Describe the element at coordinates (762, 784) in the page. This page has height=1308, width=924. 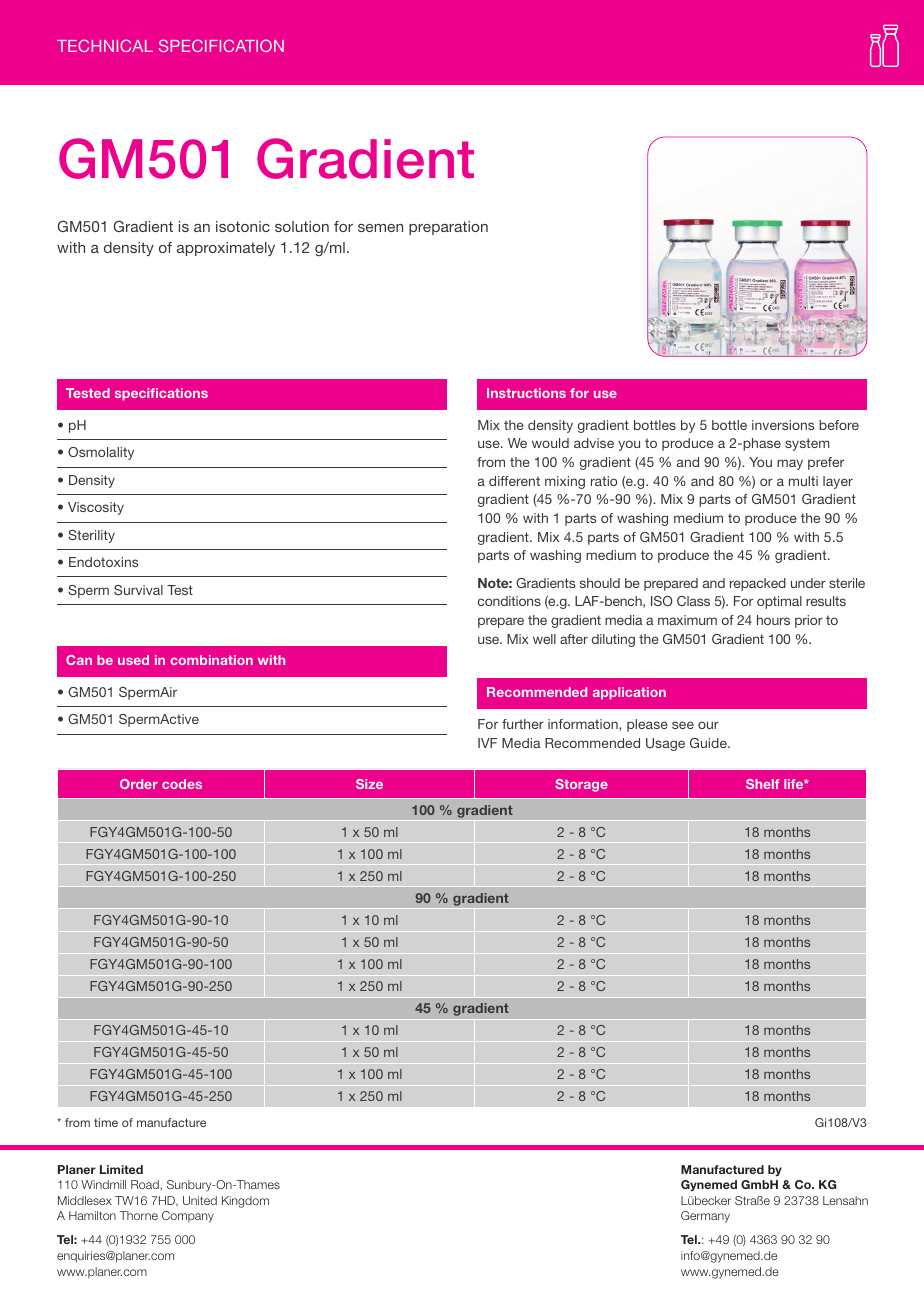
I see `Shelf` at that location.
